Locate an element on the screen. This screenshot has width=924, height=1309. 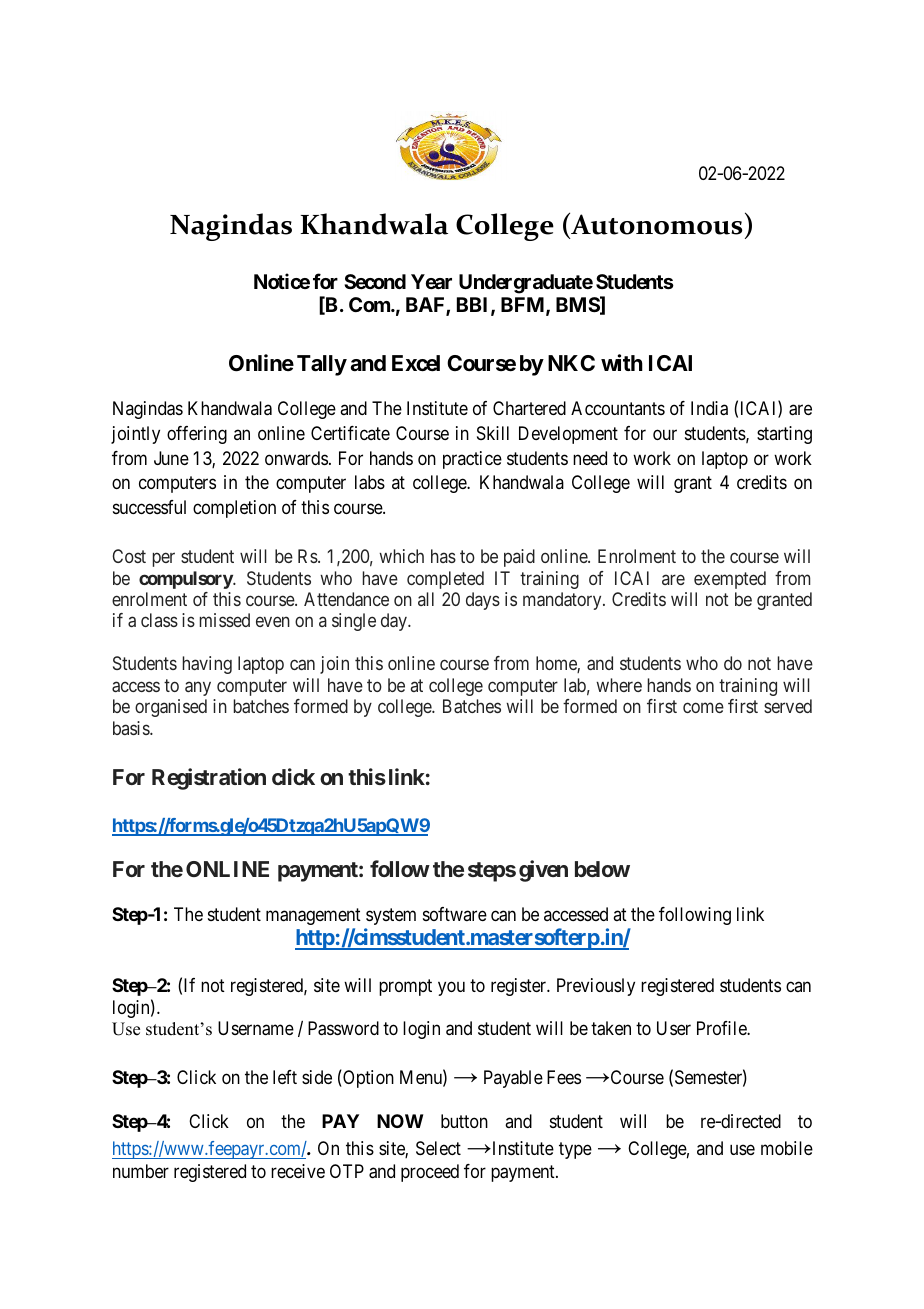
Year is located at coordinates (431, 281).
